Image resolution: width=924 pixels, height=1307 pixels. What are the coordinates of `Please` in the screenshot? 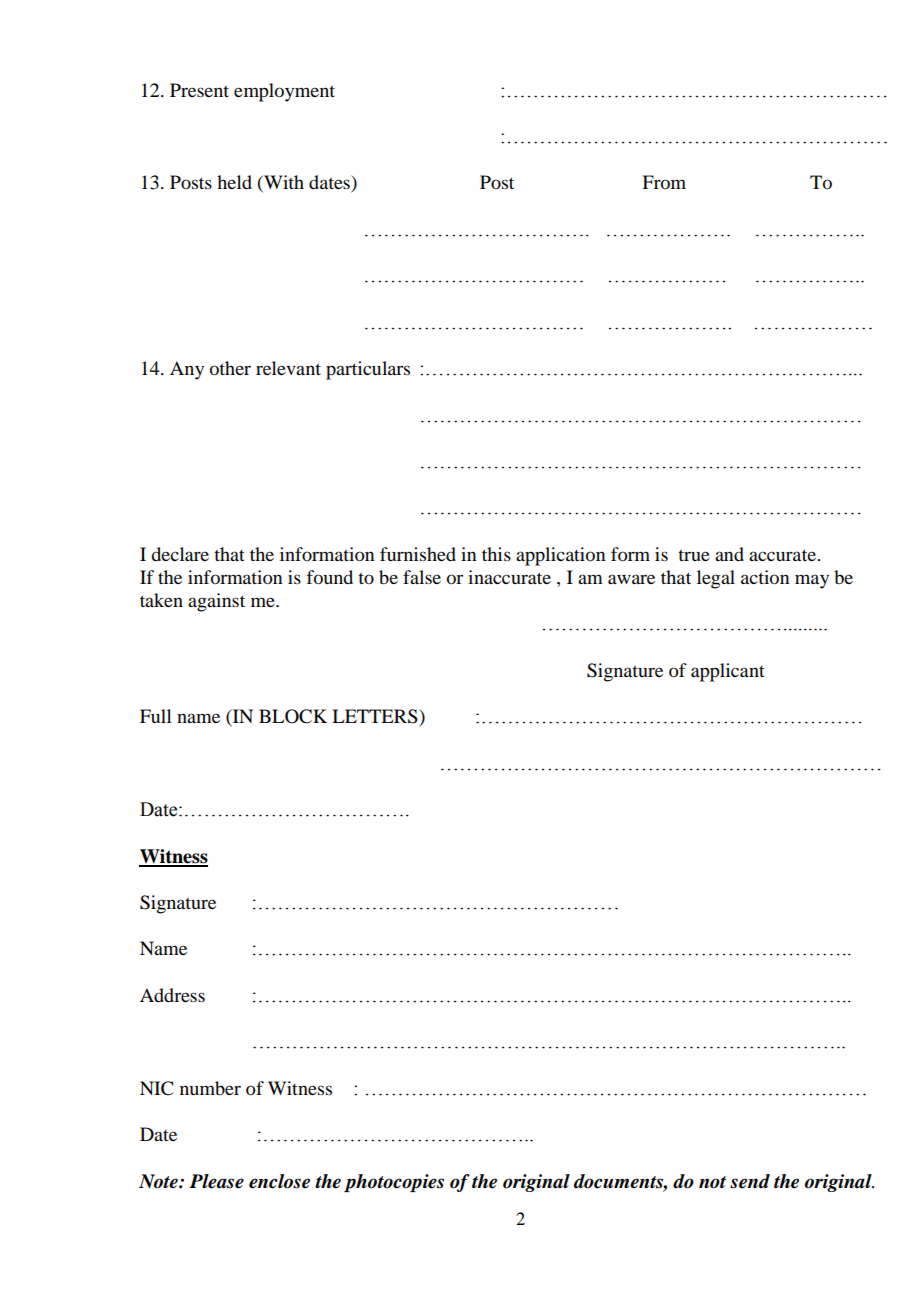 It's located at (216, 1181).
